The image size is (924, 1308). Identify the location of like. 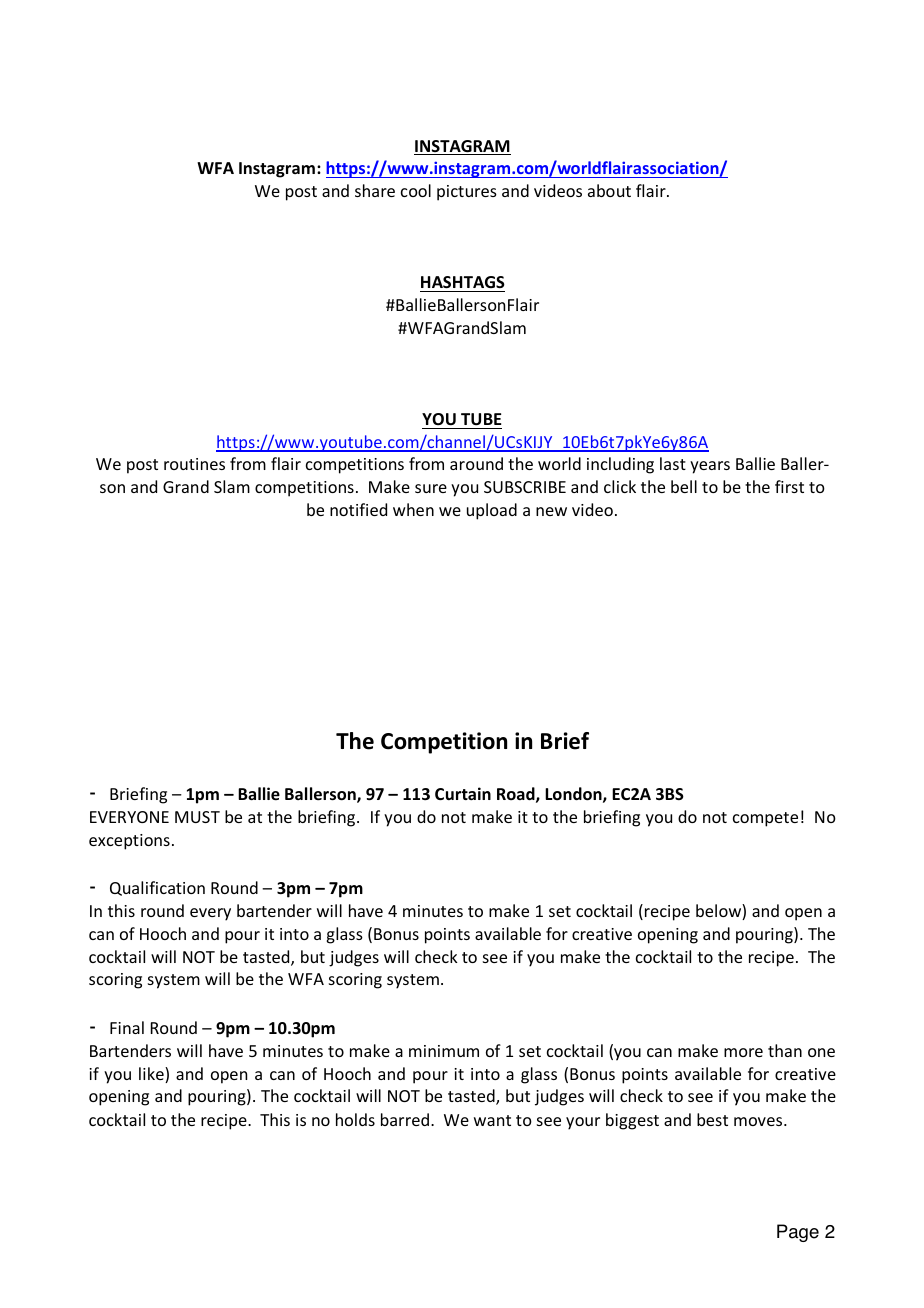
(152, 1075).
